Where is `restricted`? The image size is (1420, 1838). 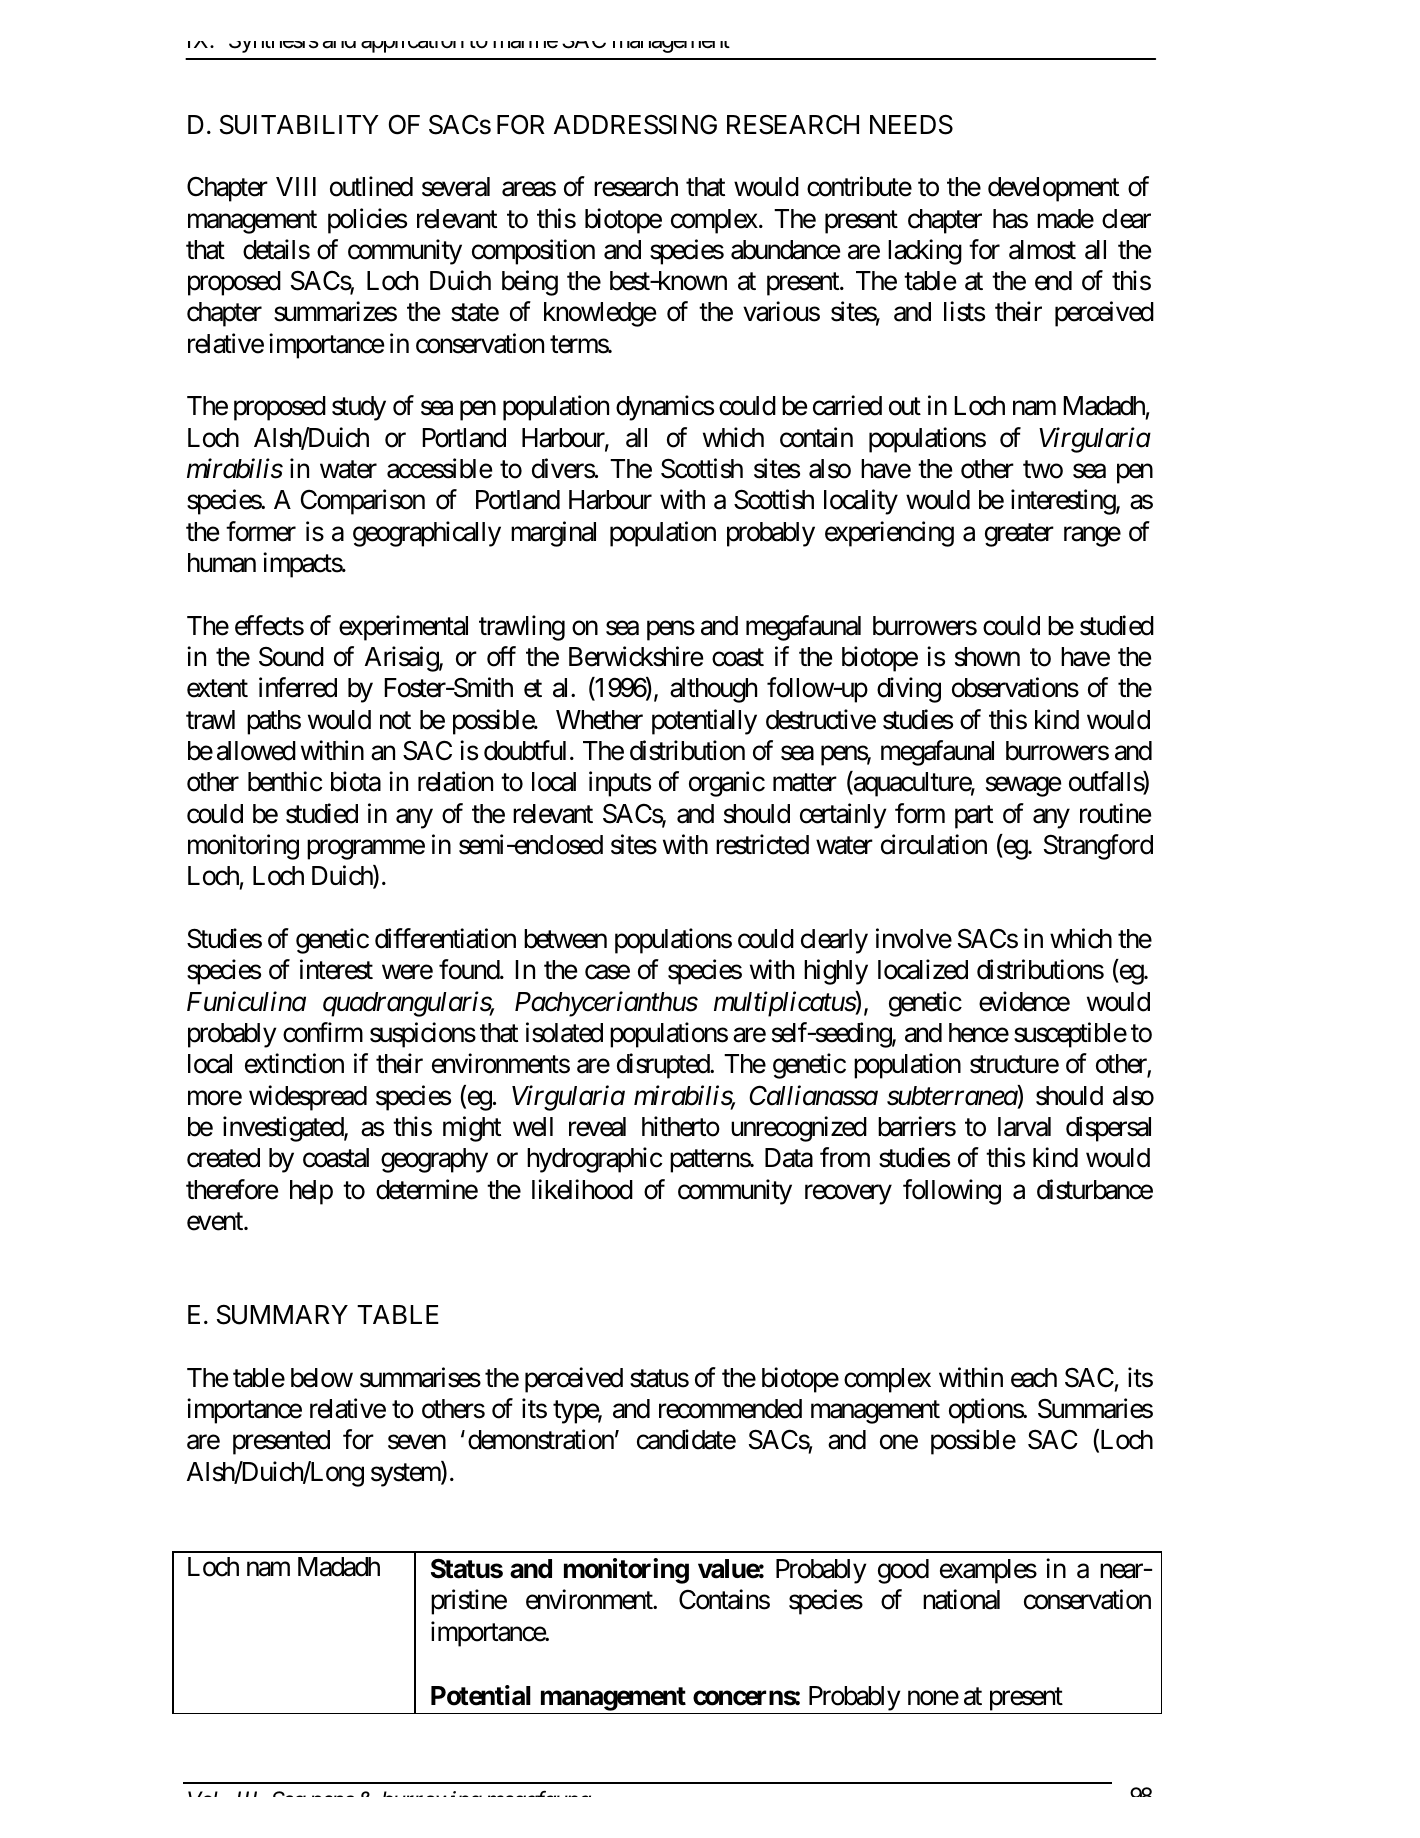
restricted is located at coordinates (762, 844).
